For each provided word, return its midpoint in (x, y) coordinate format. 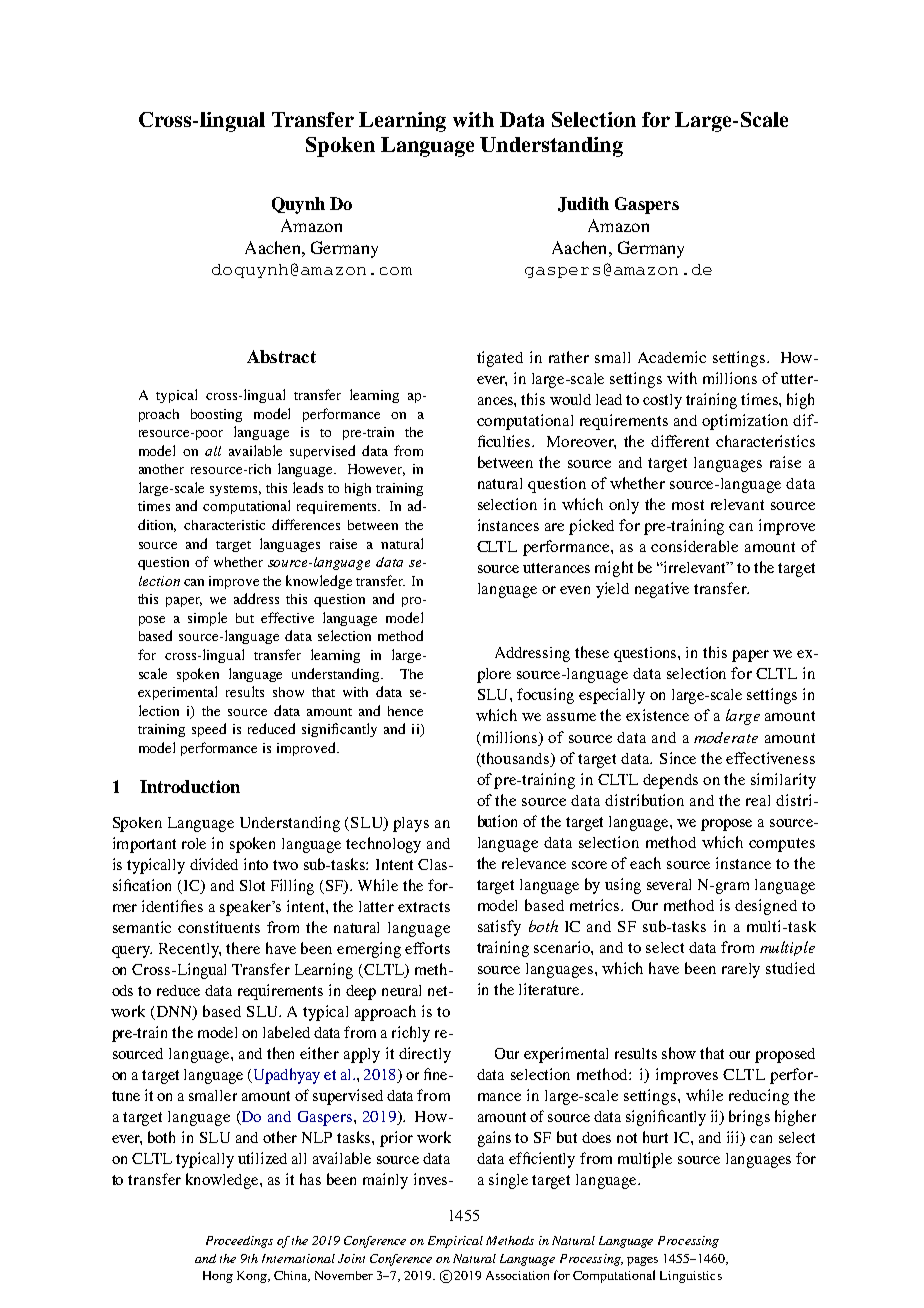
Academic (672, 357)
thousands (516, 758)
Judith (583, 204)
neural (401, 990)
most (688, 505)
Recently (190, 950)
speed (209, 730)
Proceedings (239, 1242)
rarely (741, 970)
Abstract (281, 356)
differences (306, 524)
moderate (726, 737)
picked (591, 527)
